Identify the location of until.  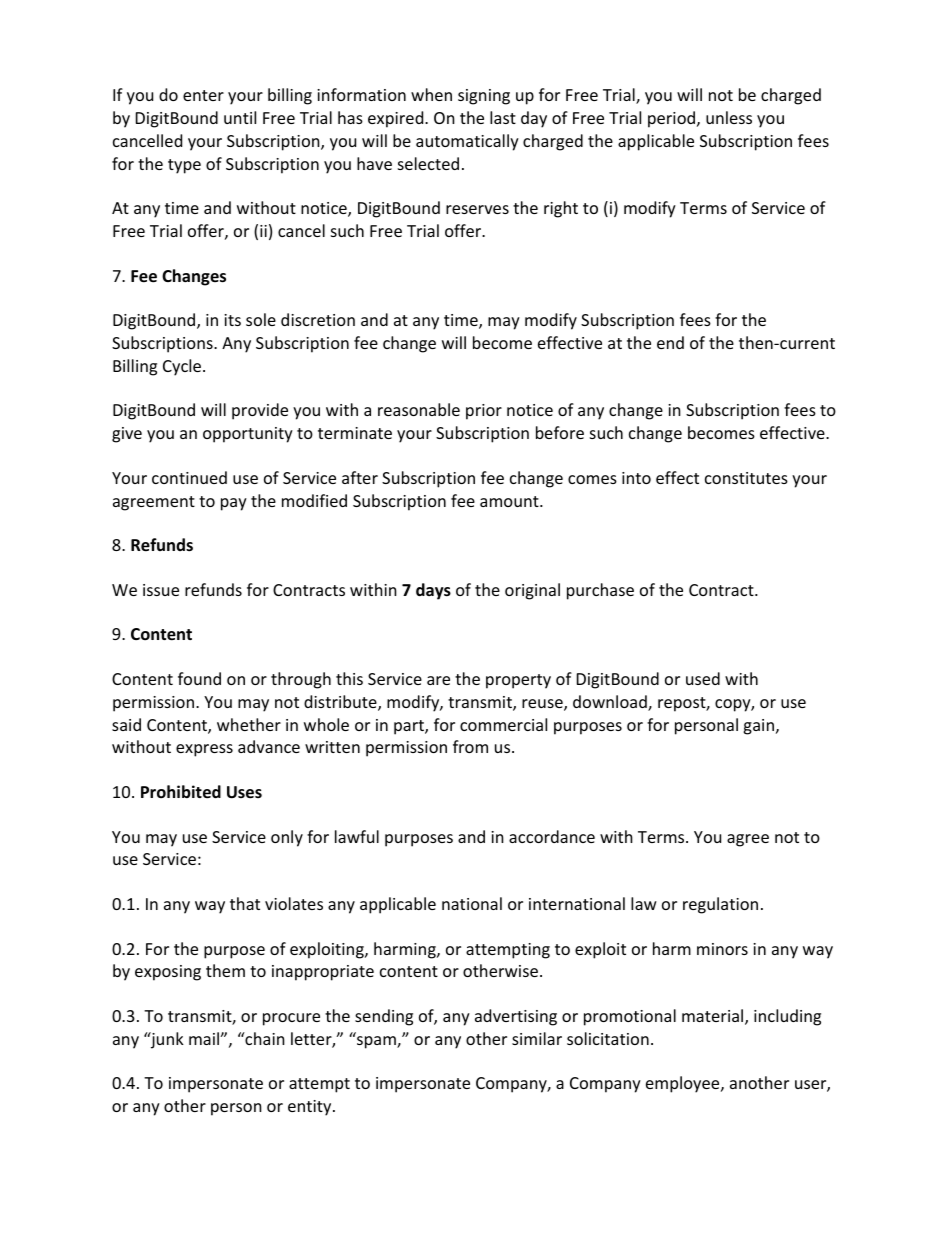
(240, 117).
